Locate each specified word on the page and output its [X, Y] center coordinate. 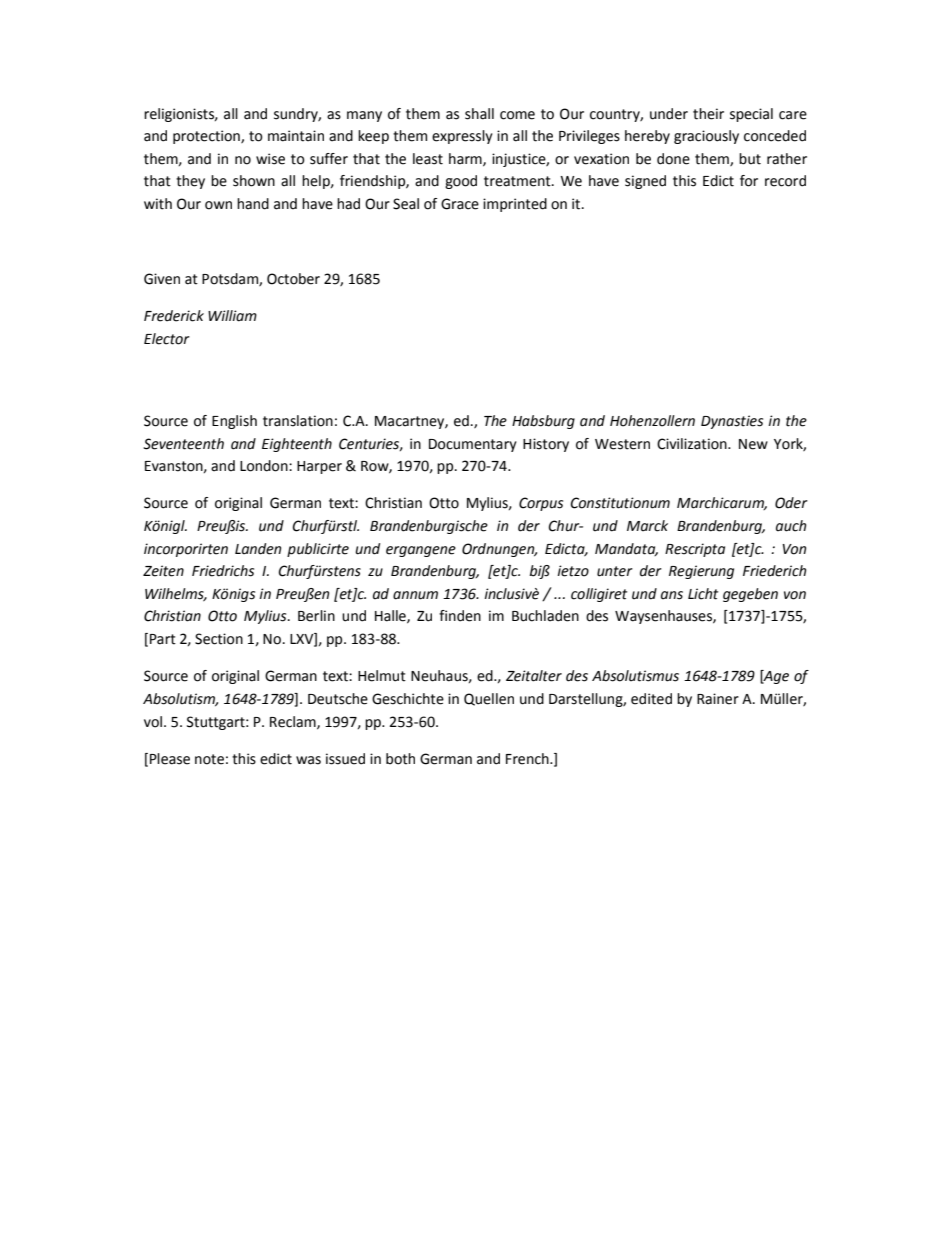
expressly [462, 137]
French [528, 759]
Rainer [718, 699]
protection [207, 137]
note [209, 759]
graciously [706, 137]
